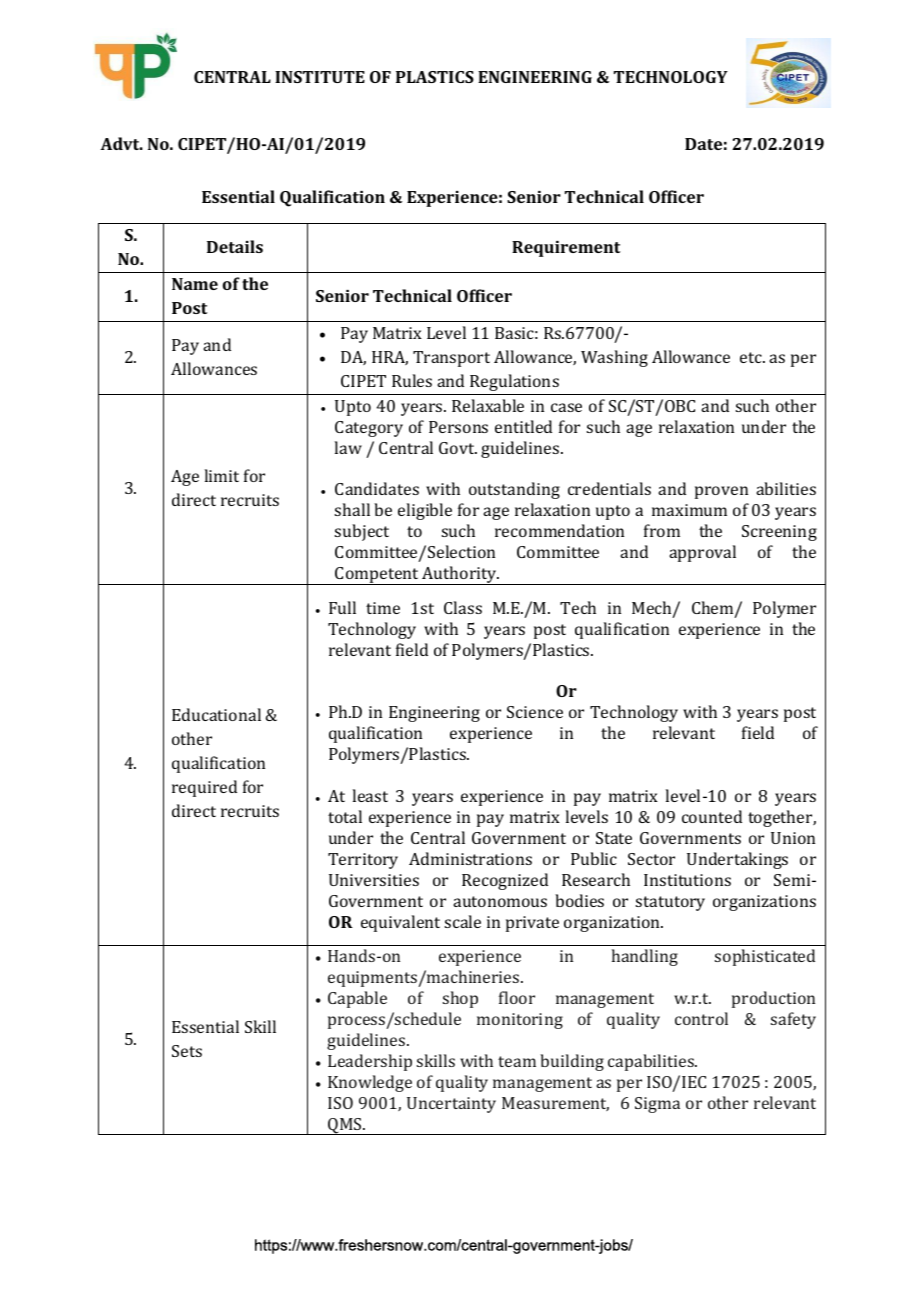 The height and width of the page is (1308, 924). Describe the element at coordinates (701, 1018) in the page. I see `control` at that location.
